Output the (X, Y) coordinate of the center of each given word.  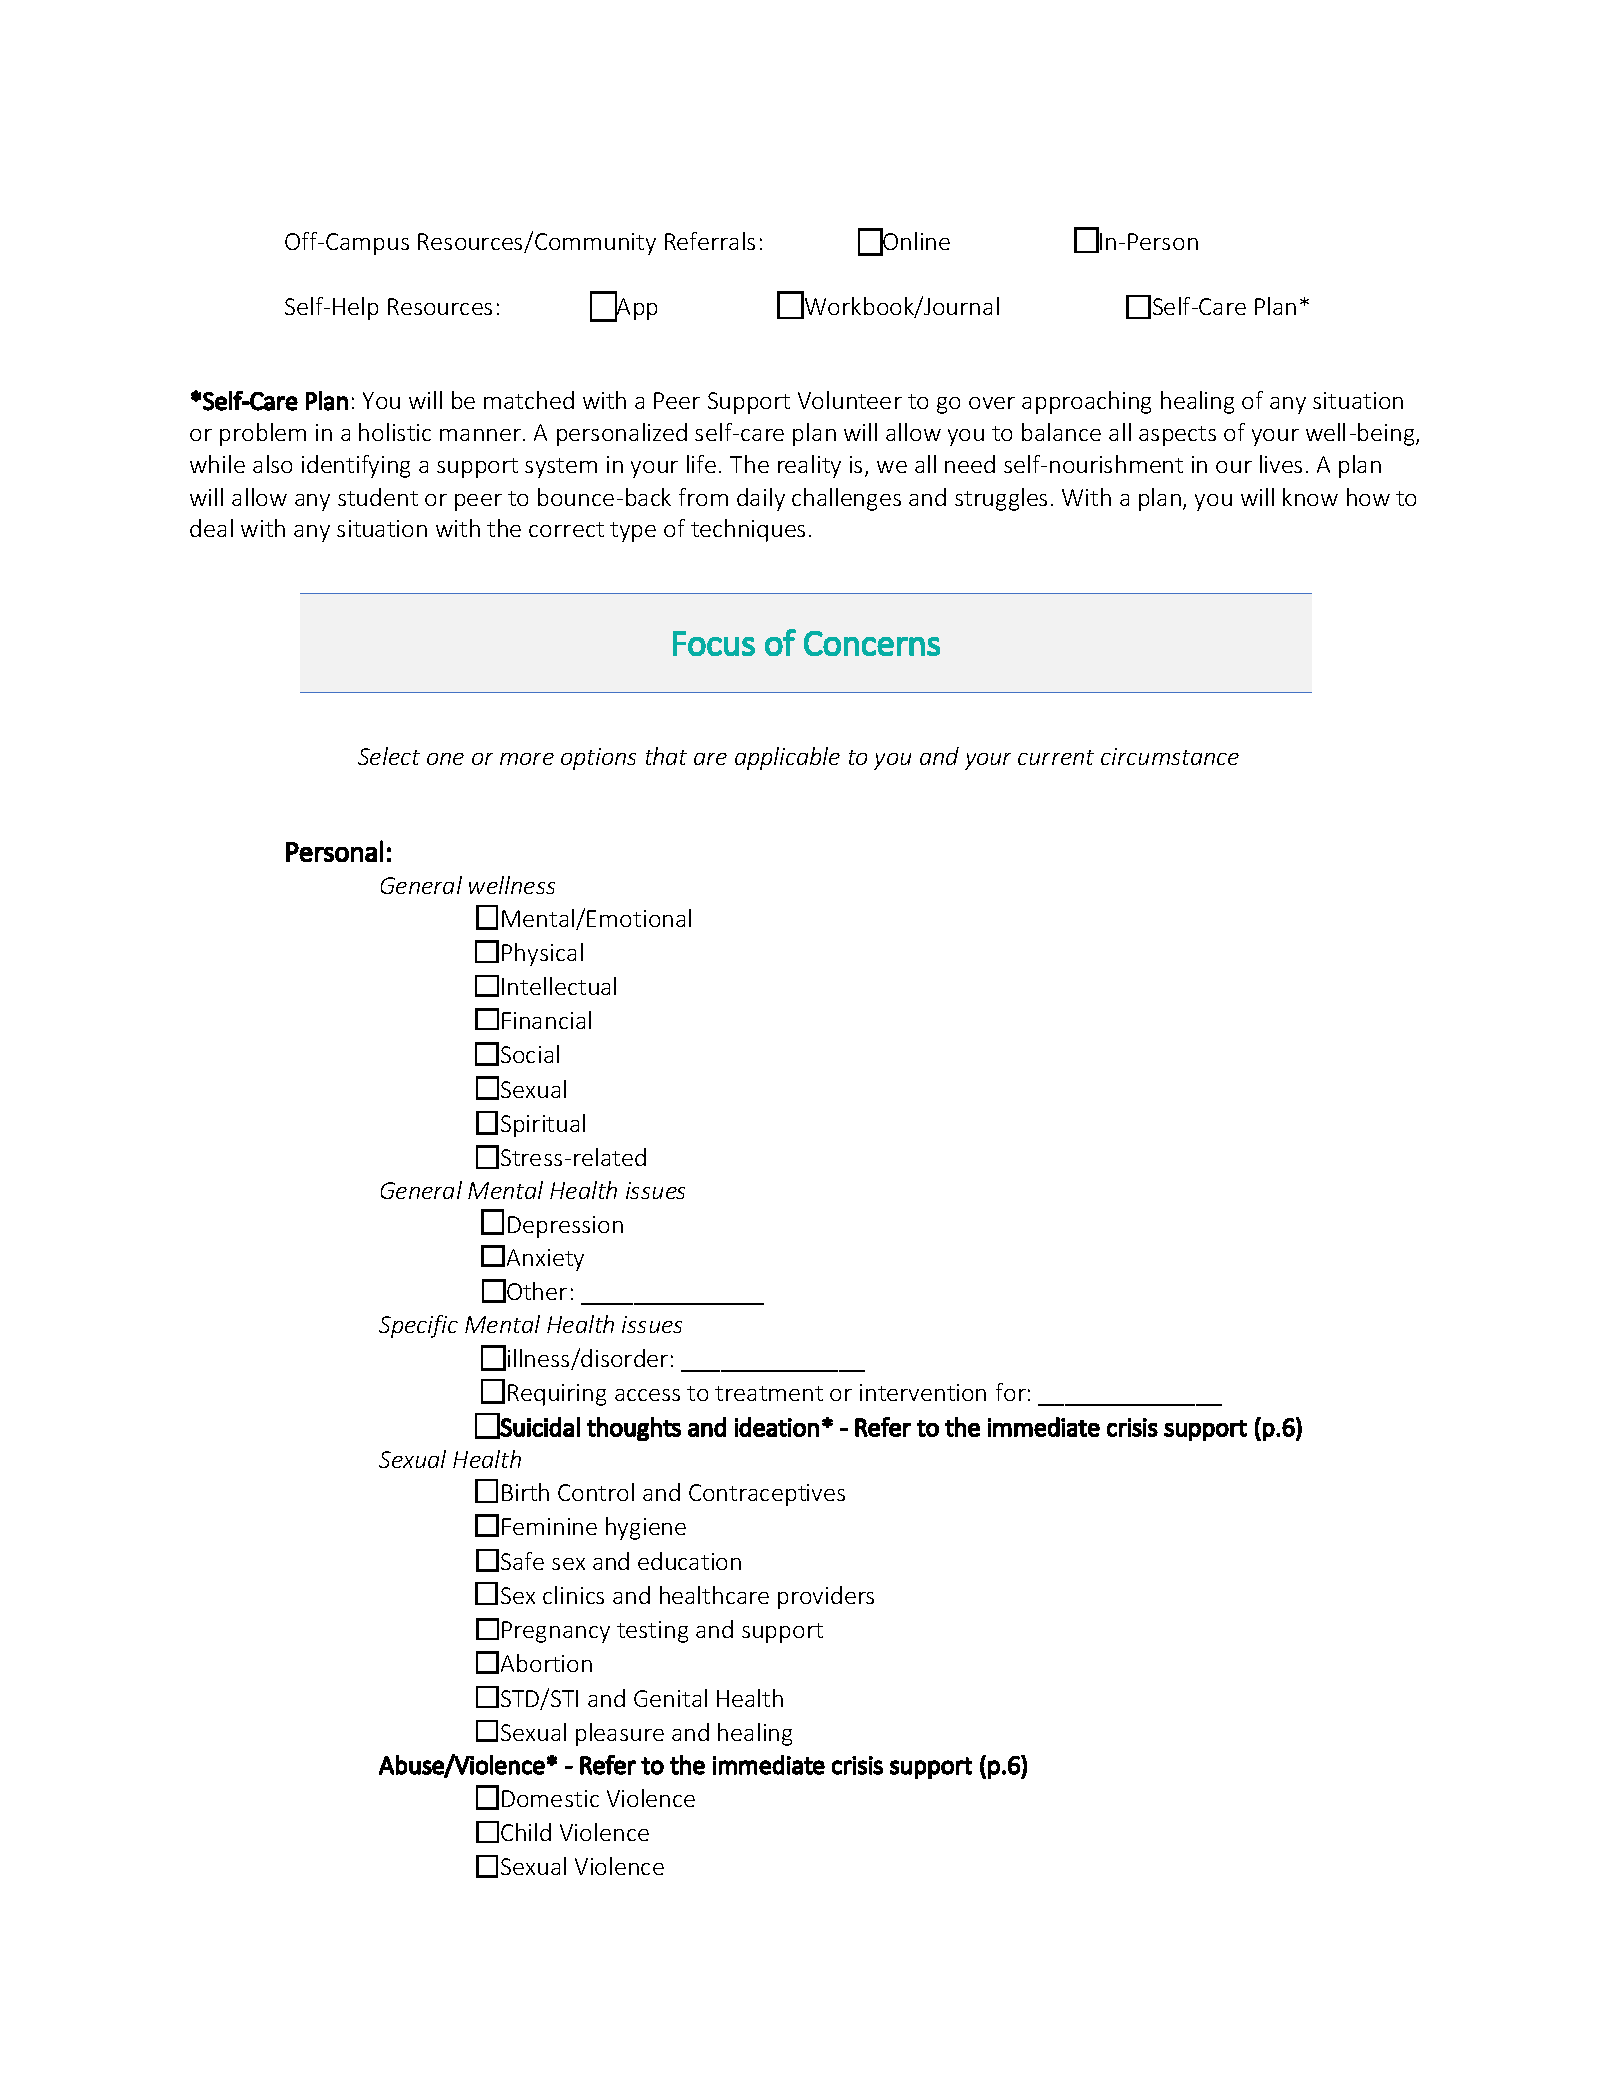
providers (826, 1597)
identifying (356, 466)
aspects (1177, 436)
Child (526, 1832)
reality (809, 466)
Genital (670, 1698)
